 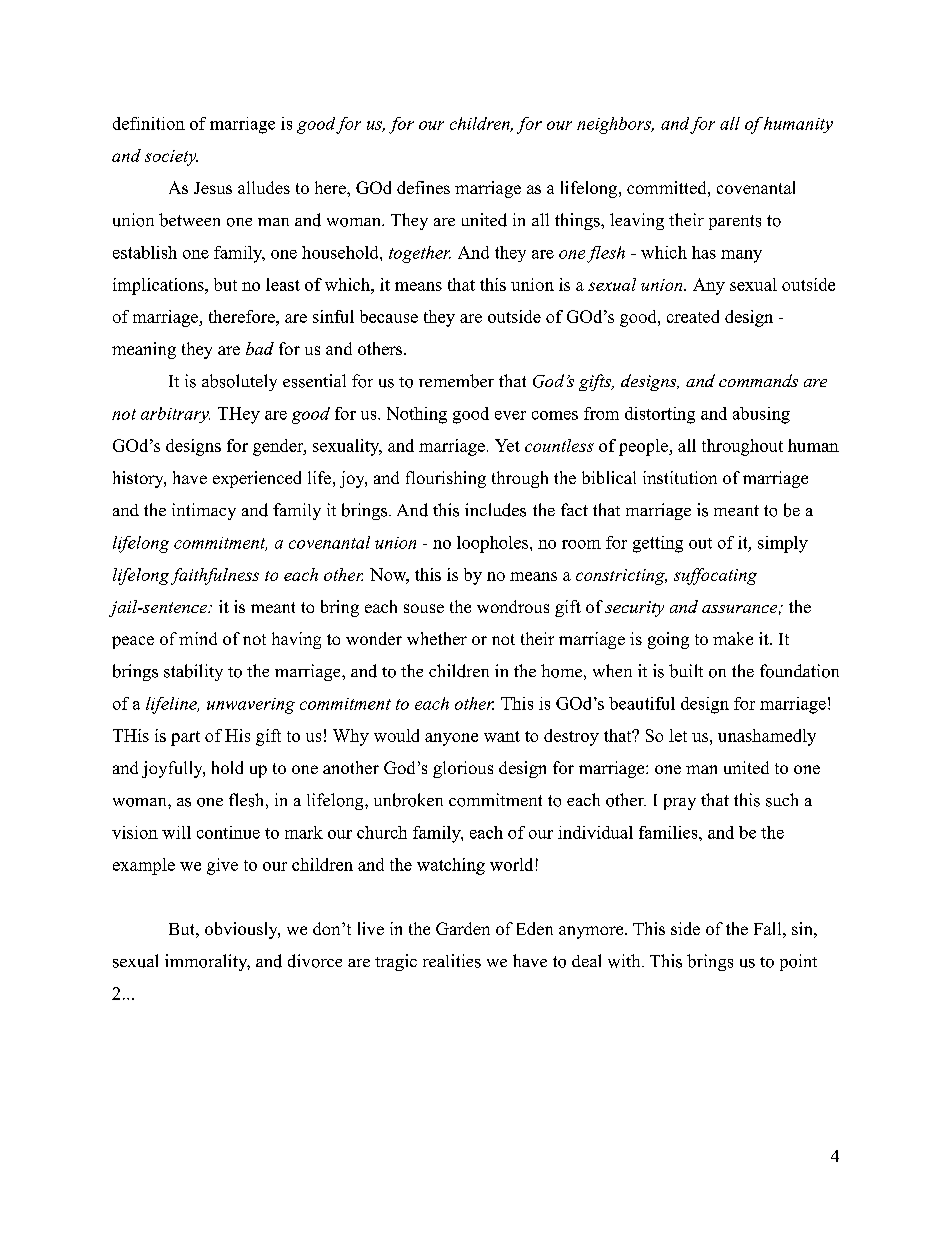 What do you see at coordinates (678, 735) in the image?
I see `let` at bounding box center [678, 735].
